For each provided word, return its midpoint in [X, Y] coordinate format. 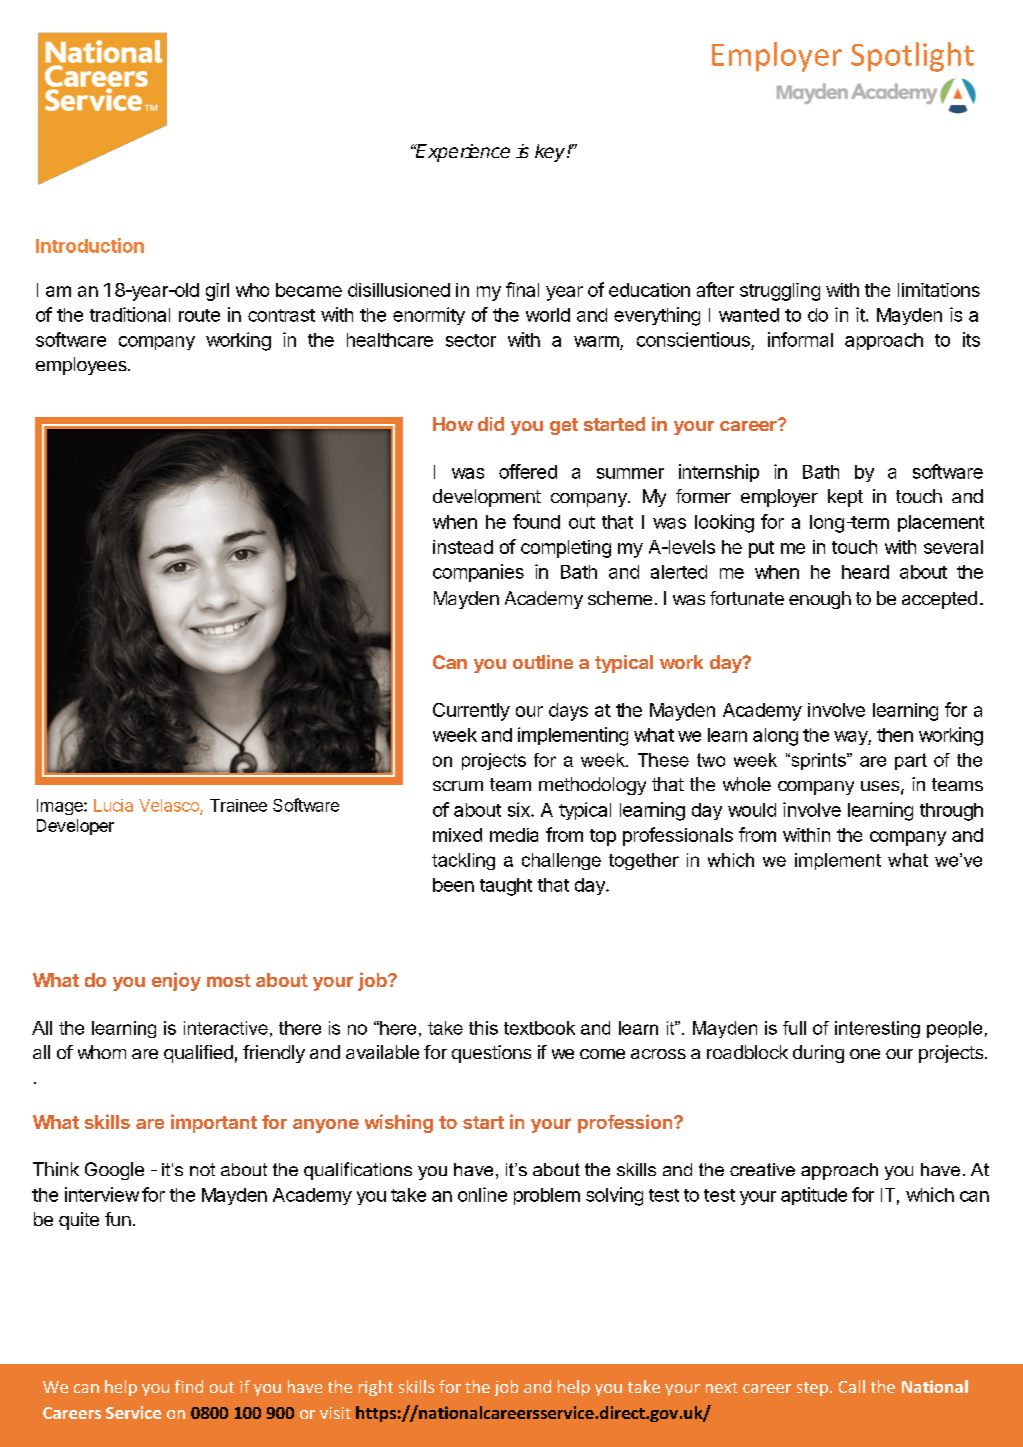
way [851, 738]
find [189, 1386]
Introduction [90, 245]
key [551, 153]
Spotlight [912, 57]
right [376, 1388]
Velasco [170, 806]
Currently [471, 712]
